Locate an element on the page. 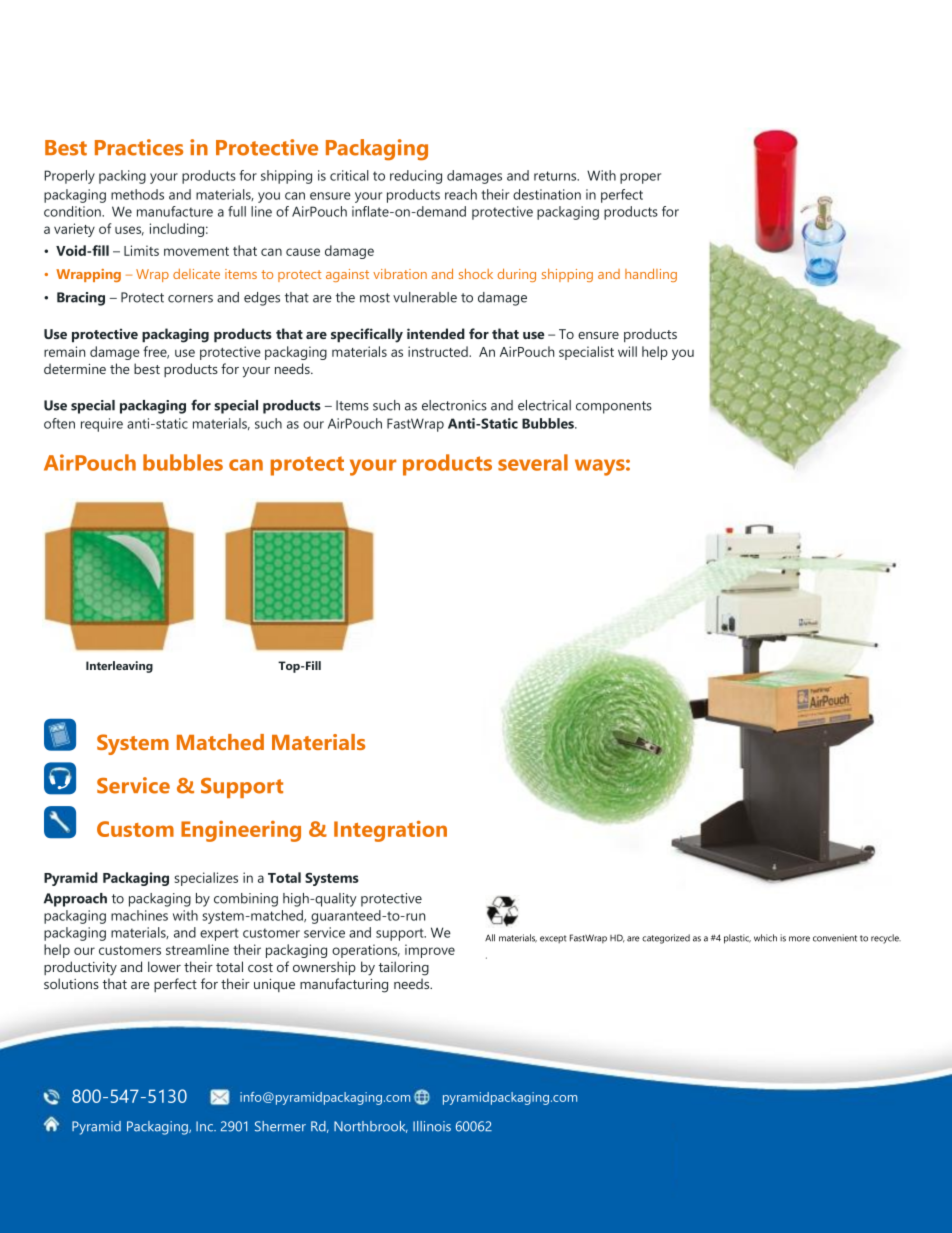 Image resolution: width=952 pixels, height=1233 pixels. more is located at coordinates (799, 939).
